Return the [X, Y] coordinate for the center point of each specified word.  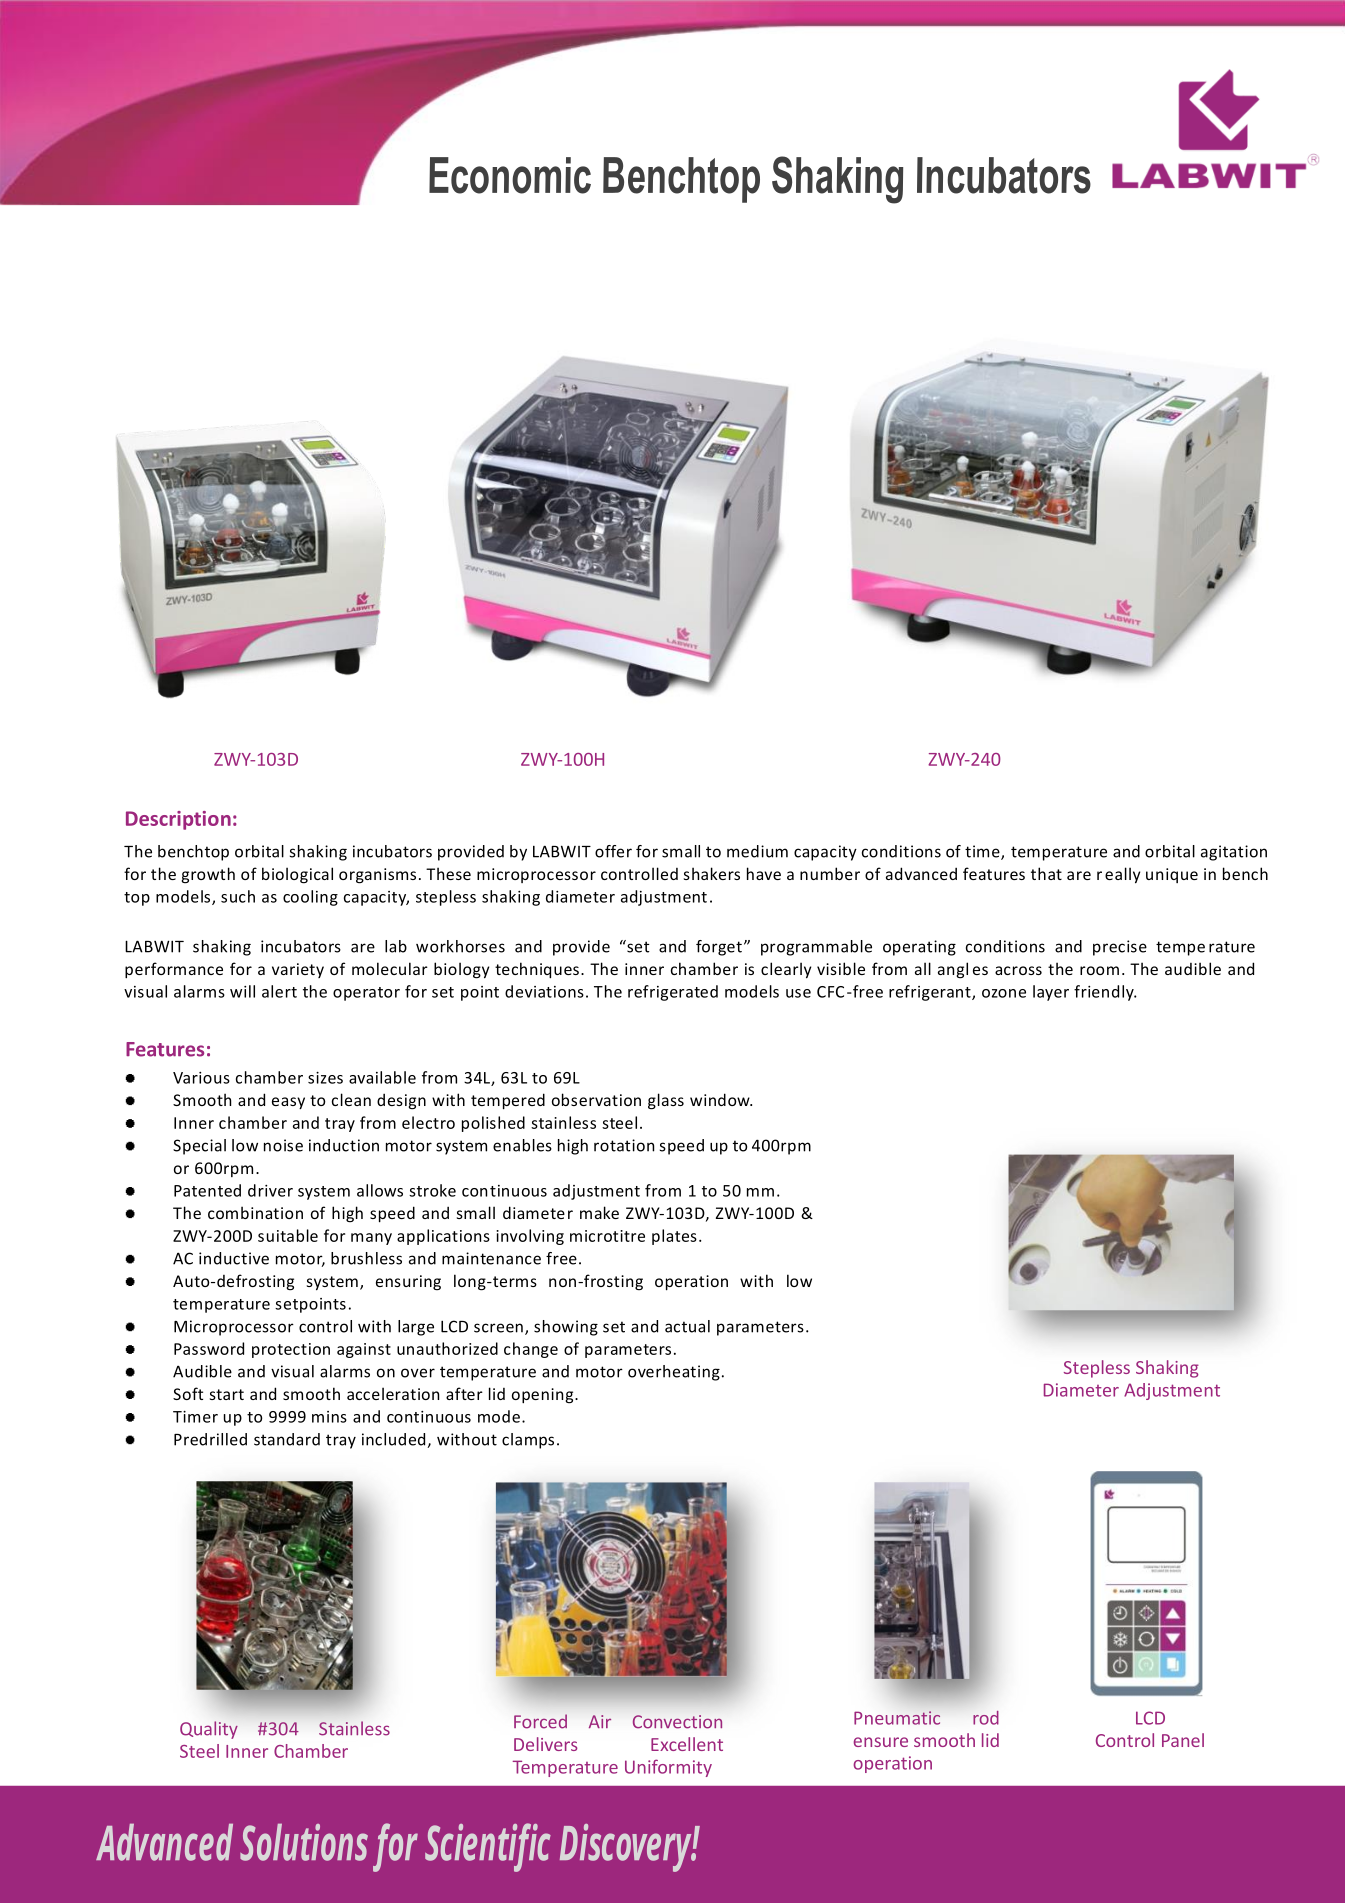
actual [687, 1326]
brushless [366, 1258]
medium [757, 851]
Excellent [687, 1744]
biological [297, 875]
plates [674, 1237]
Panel [1183, 1740]
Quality [209, 1730]
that [1046, 873]
